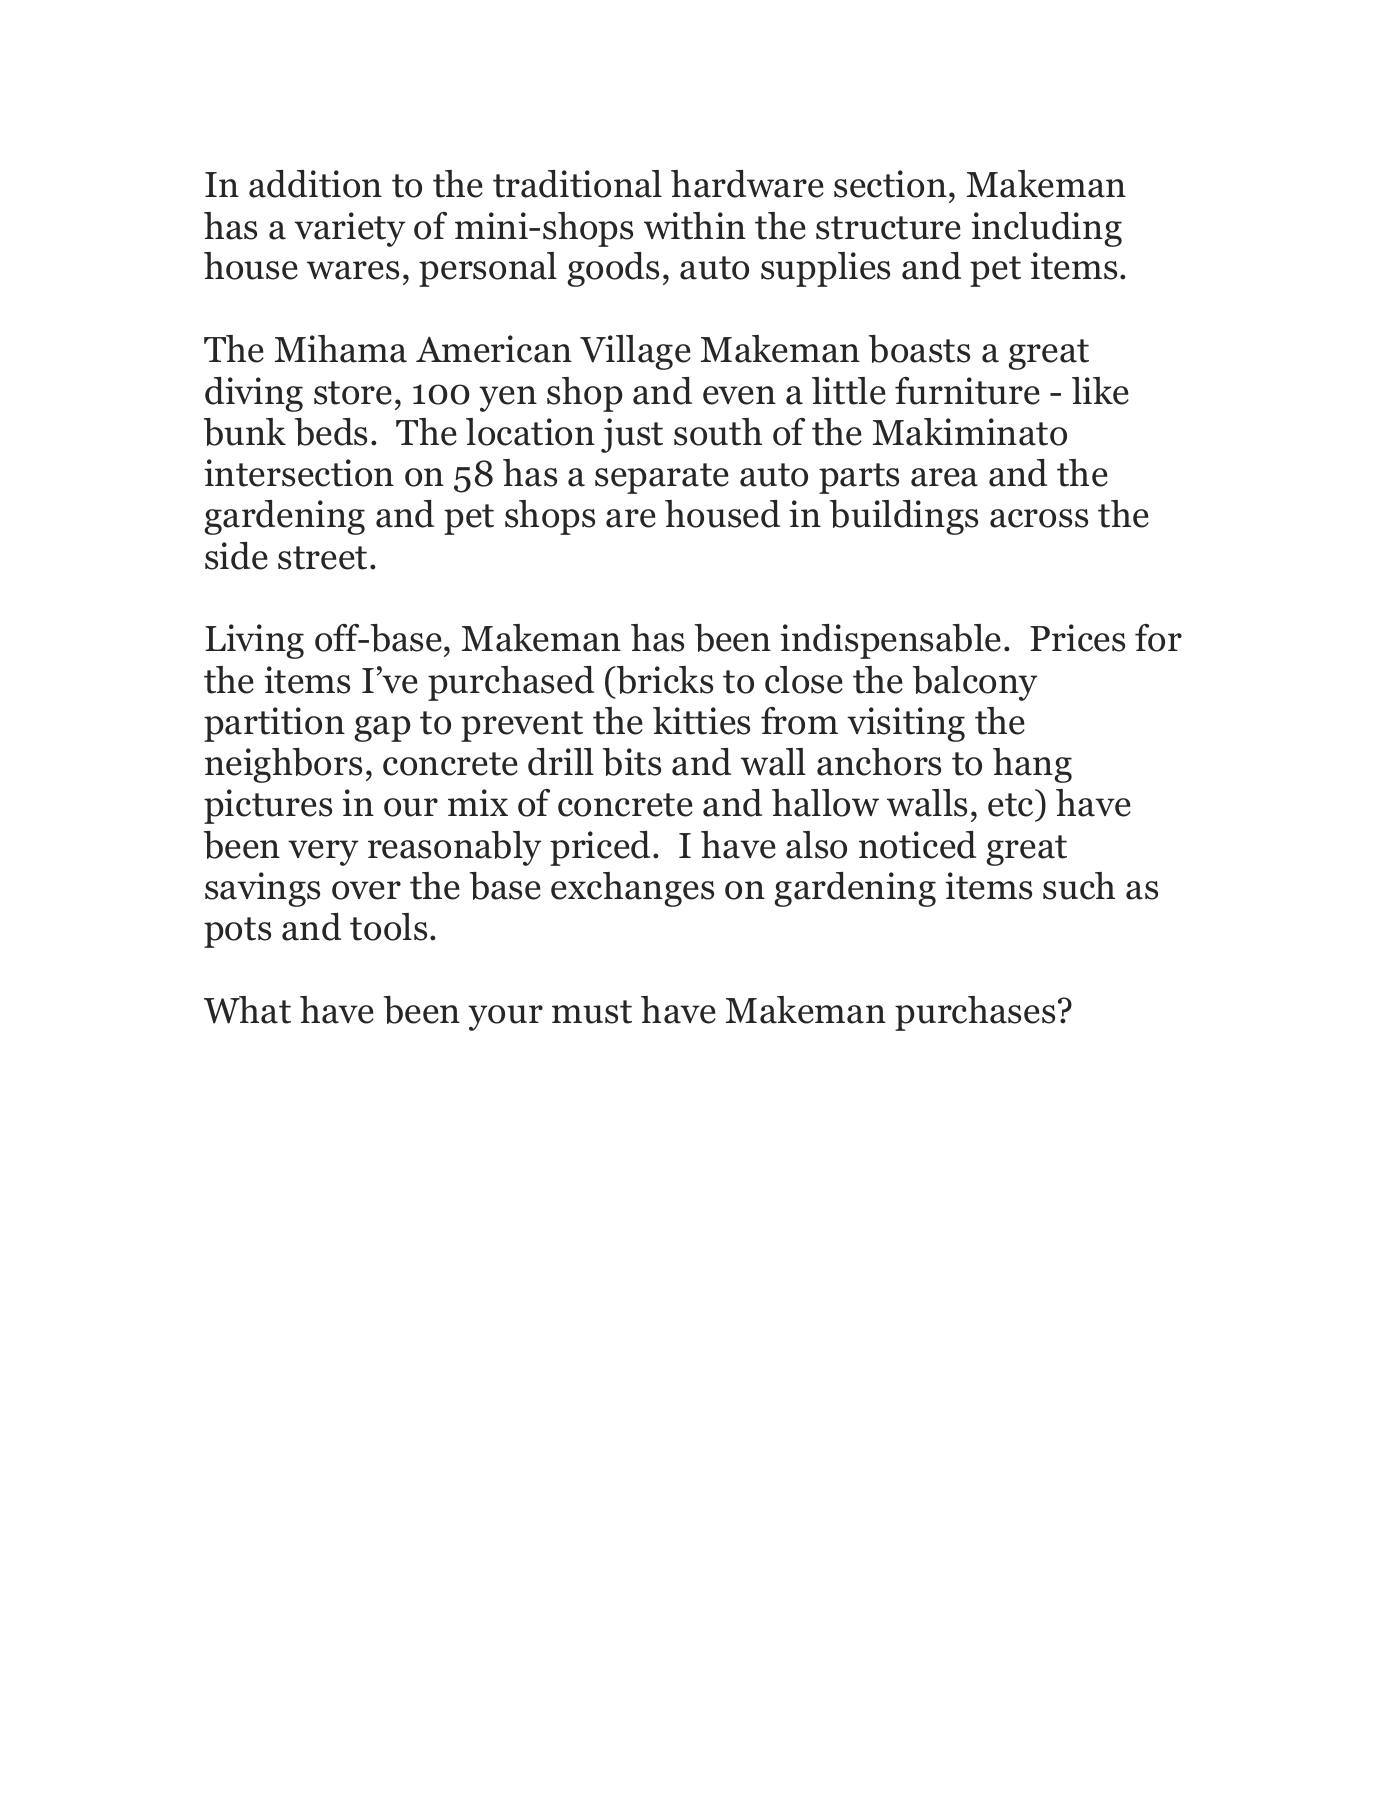  Describe the element at coordinates (247, 1010) in the page. I see `What` at that location.
